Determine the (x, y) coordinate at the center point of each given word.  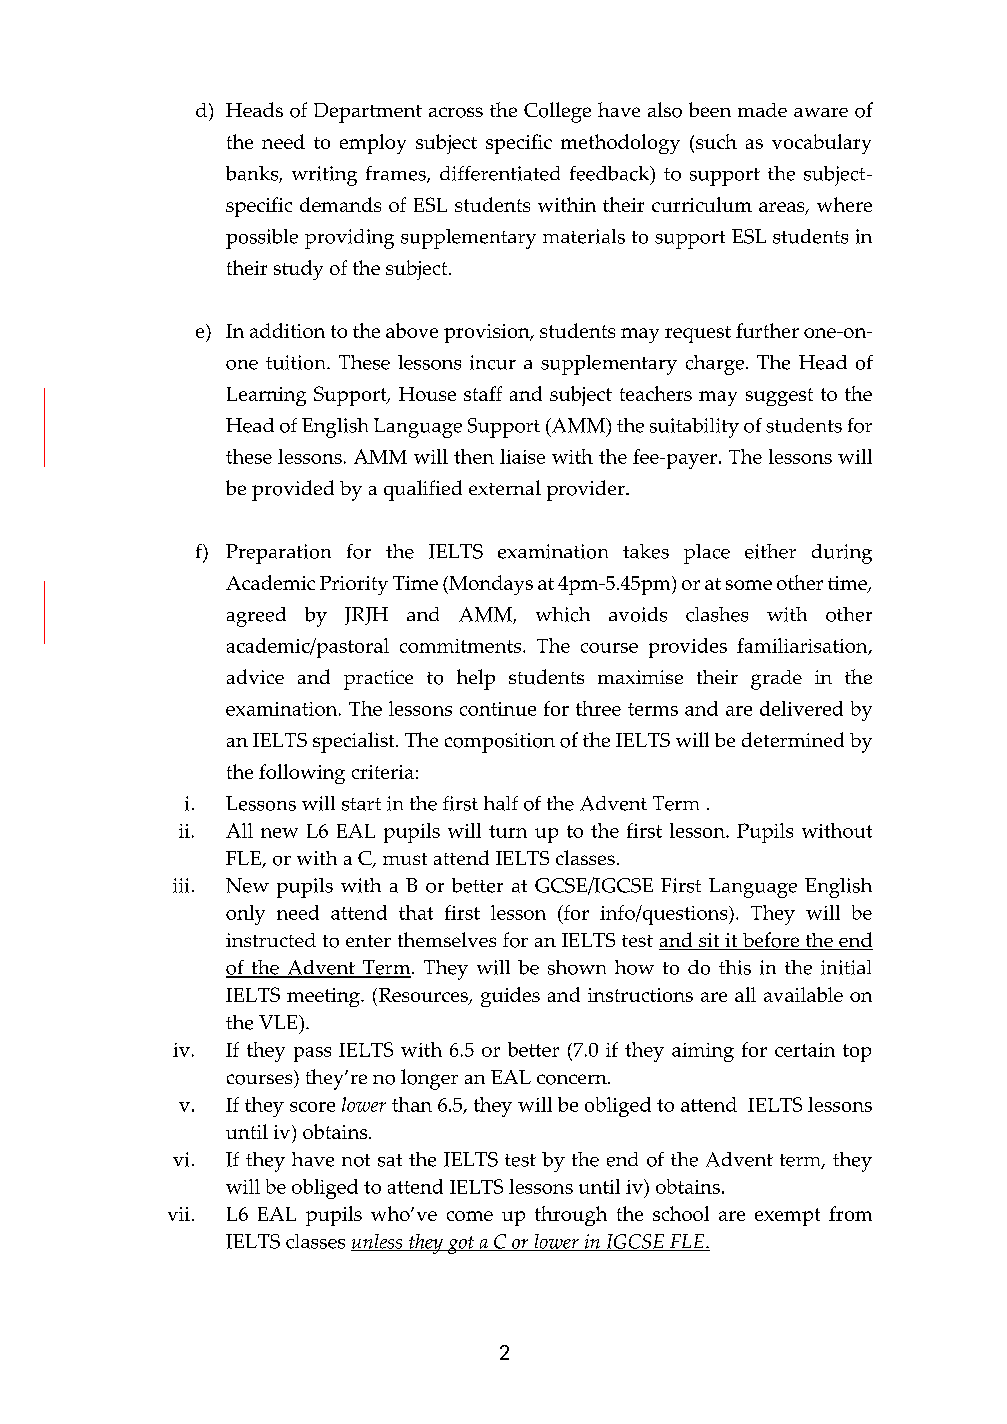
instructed (271, 940)
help (476, 679)
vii (179, 1214)
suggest (779, 397)
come (470, 1216)
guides (510, 997)
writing (324, 176)
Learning (266, 396)
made (762, 110)
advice (255, 676)
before (771, 941)
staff (483, 393)
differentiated (500, 173)
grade (776, 680)
